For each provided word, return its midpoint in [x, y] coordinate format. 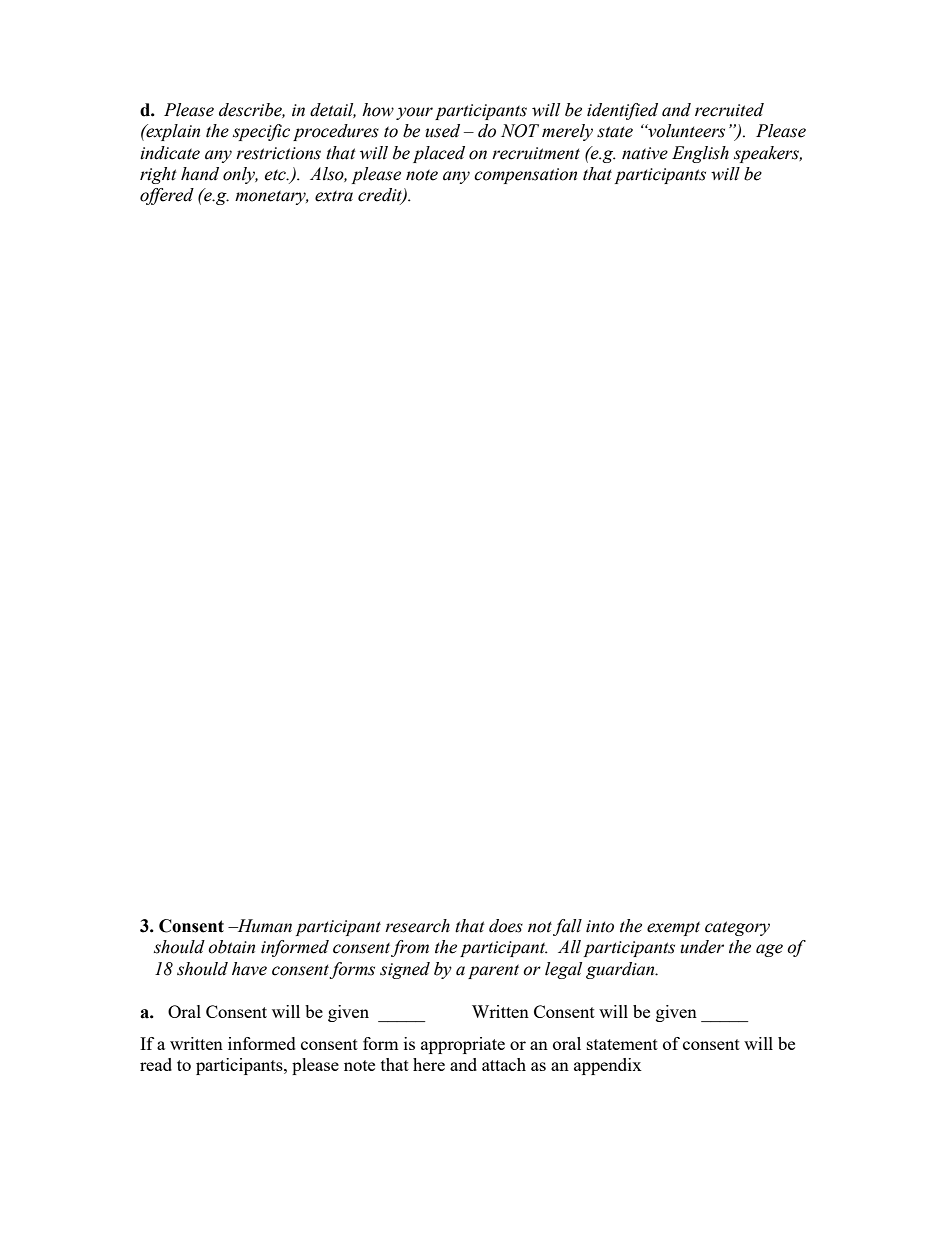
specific [261, 132]
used [442, 131]
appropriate [463, 1045]
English [700, 154]
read [156, 1064]
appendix [608, 1066]
